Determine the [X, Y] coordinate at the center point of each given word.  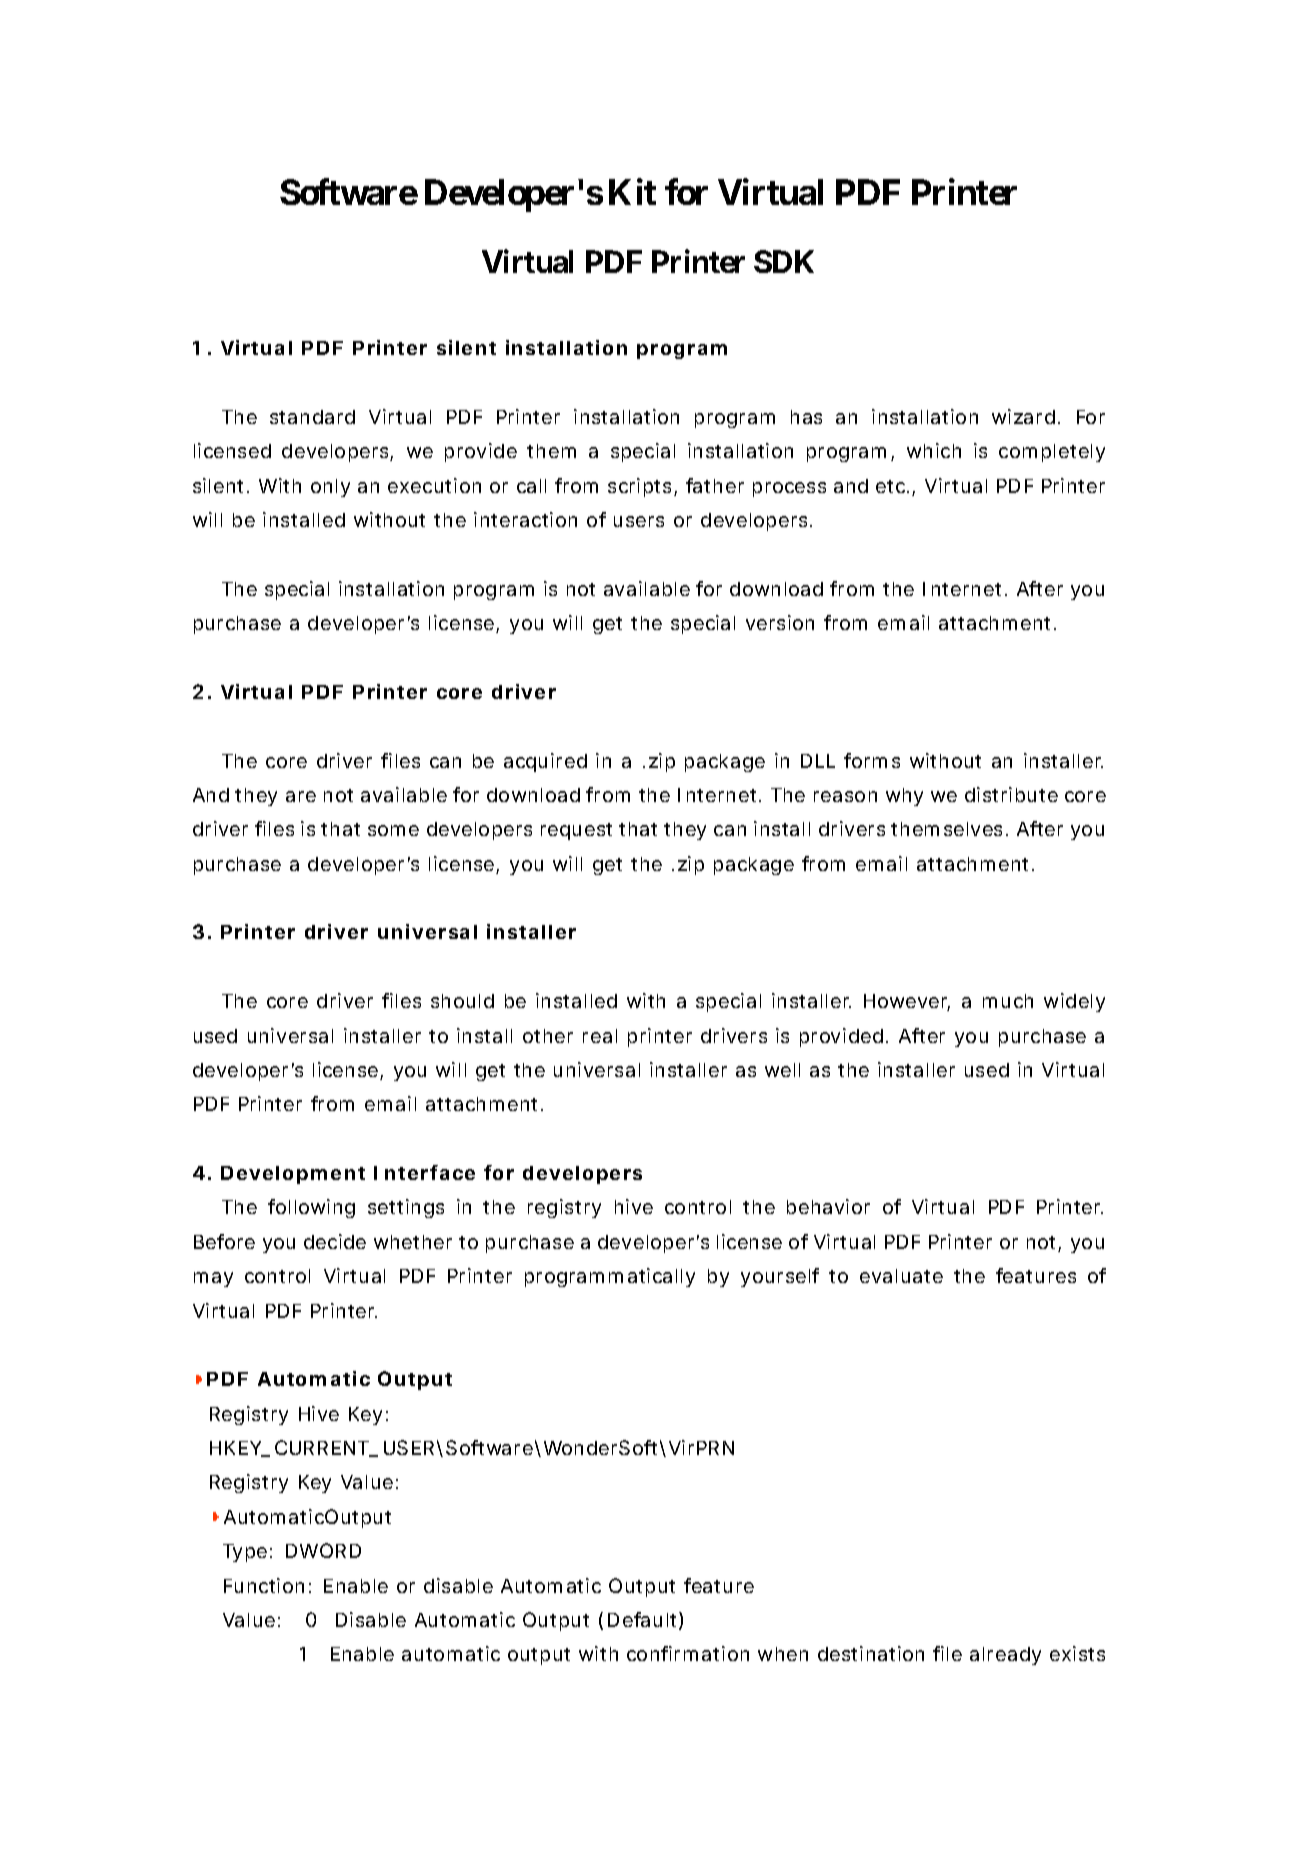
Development [293, 1175]
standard [312, 417]
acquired [545, 762]
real [600, 1036]
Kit [632, 192]
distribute [1011, 794]
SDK [784, 261]
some [393, 830]
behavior [828, 1206]
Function [264, 1585]
